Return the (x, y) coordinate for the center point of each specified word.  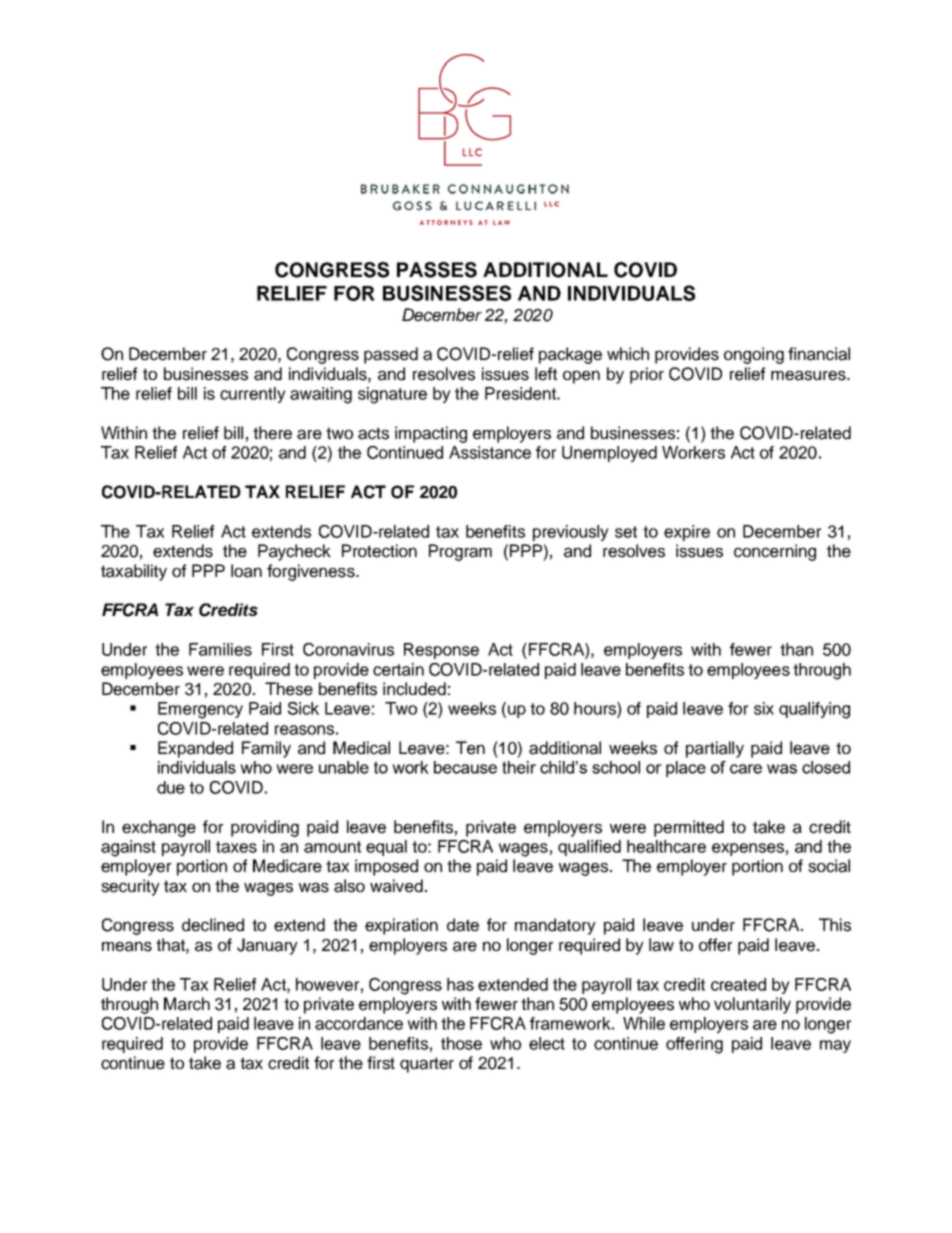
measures (809, 375)
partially (715, 749)
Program (460, 552)
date (463, 925)
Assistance (490, 452)
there (272, 433)
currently (253, 395)
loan (246, 571)
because (465, 767)
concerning (775, 552)
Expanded (195, 749)
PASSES (437, 270)
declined (213, 925)
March (187, 1004)
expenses (748, 849)
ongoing (754, 355)
